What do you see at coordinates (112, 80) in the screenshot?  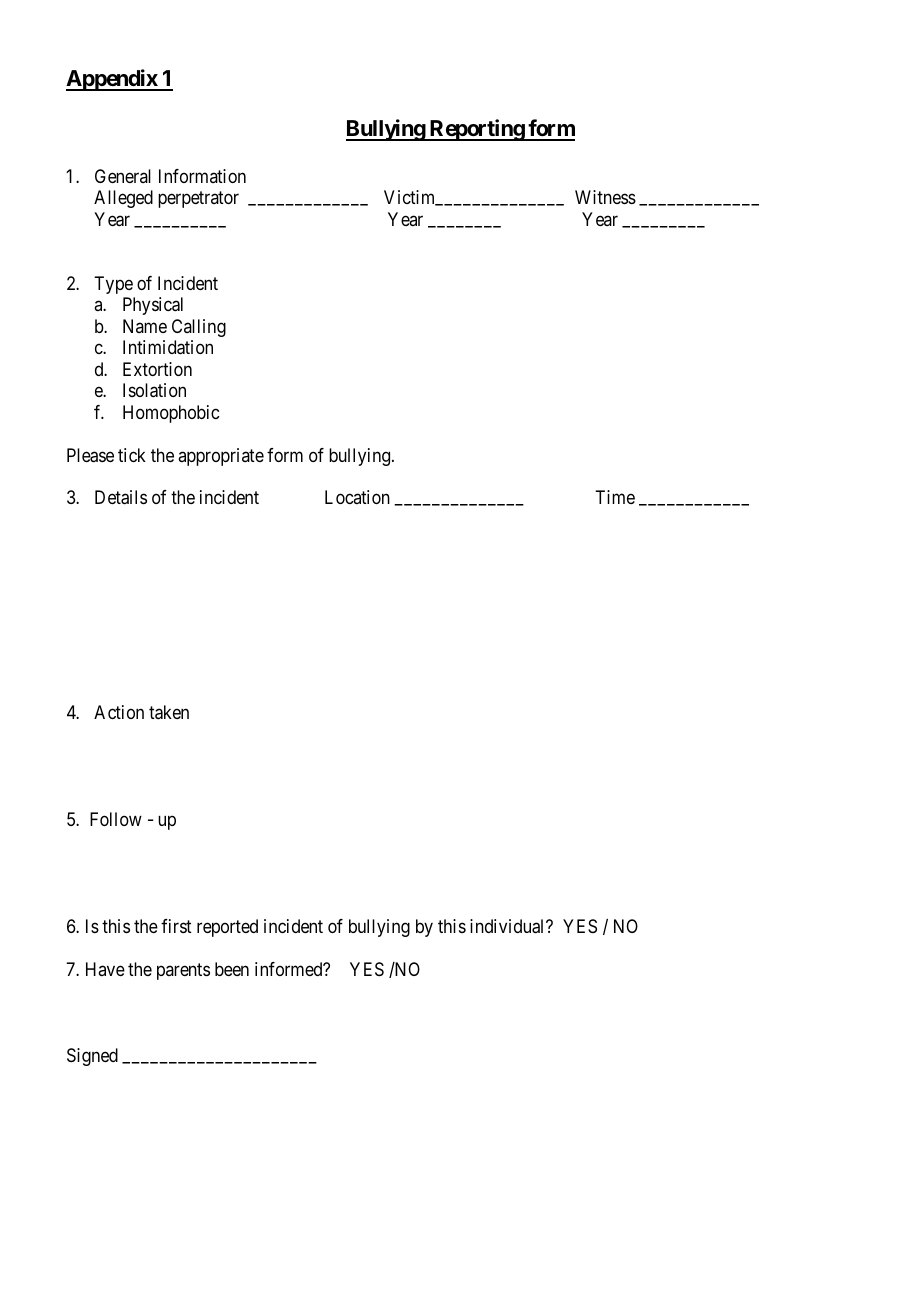 I see `Appendix` at bounding box center [112, 80].
